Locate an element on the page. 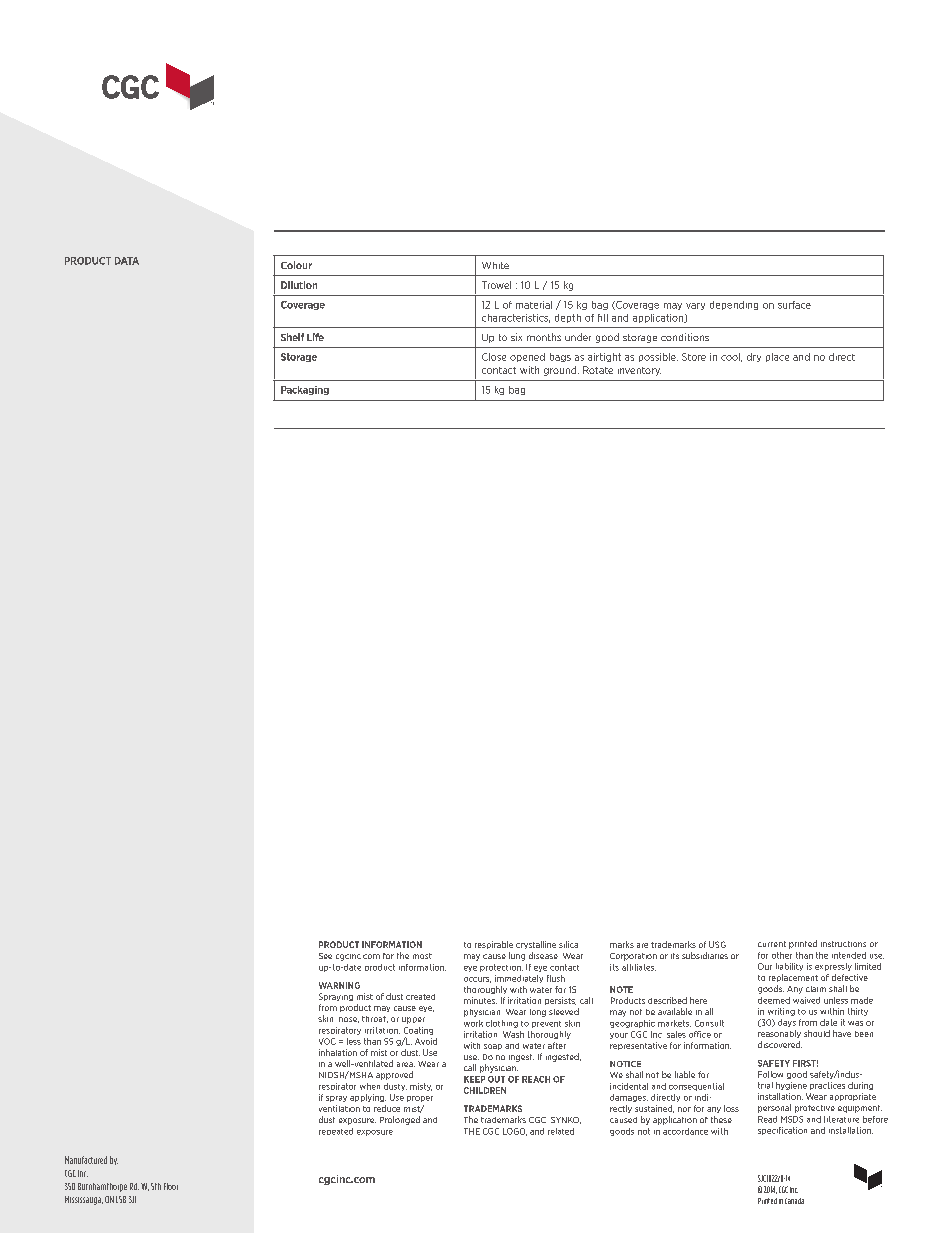 This image has height=1233, width=952. Floor is located at coordinates (171, 1186).
